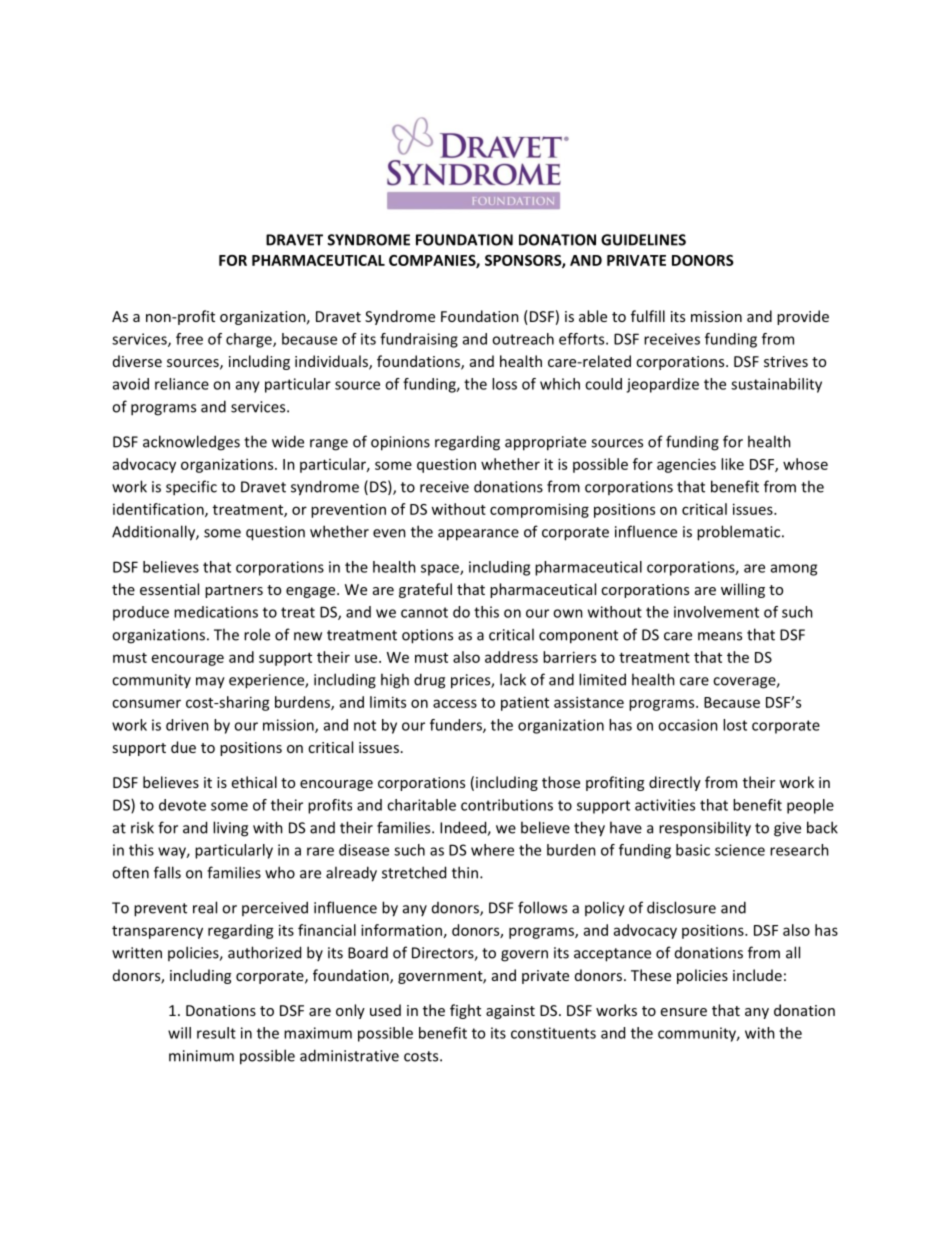  I want to click on fight, so click(465, 1011).
